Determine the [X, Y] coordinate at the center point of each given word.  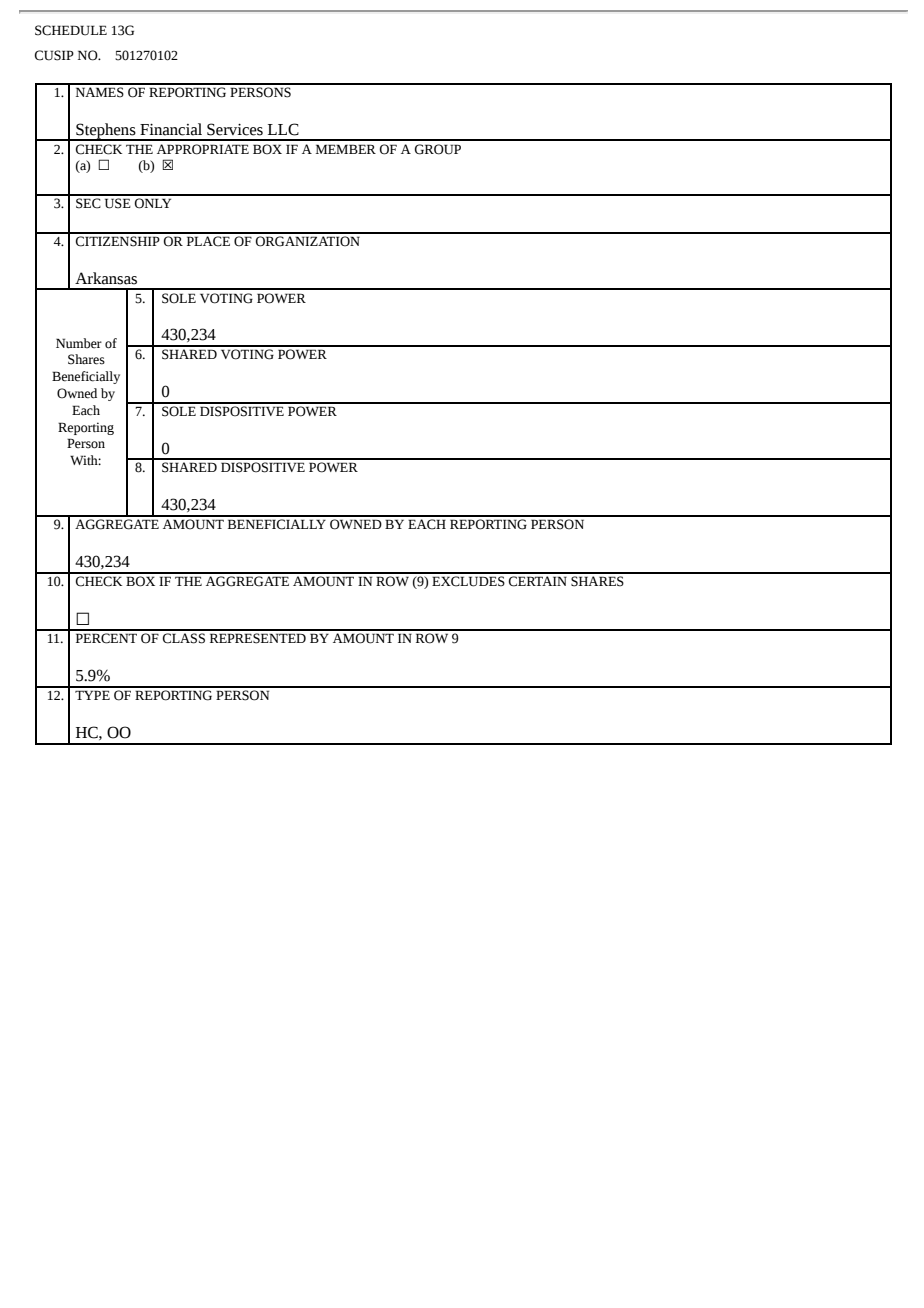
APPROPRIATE [203, 149]
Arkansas [106, 278]
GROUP [438, 149]
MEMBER [346, 149]
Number [79, 343]
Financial [171, 129]
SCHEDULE [71, 30]
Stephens [106, 132]
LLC [283, 129]
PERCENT [106, 638]
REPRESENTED [258, 638]
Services [235, 129]
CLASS [184, 638]
